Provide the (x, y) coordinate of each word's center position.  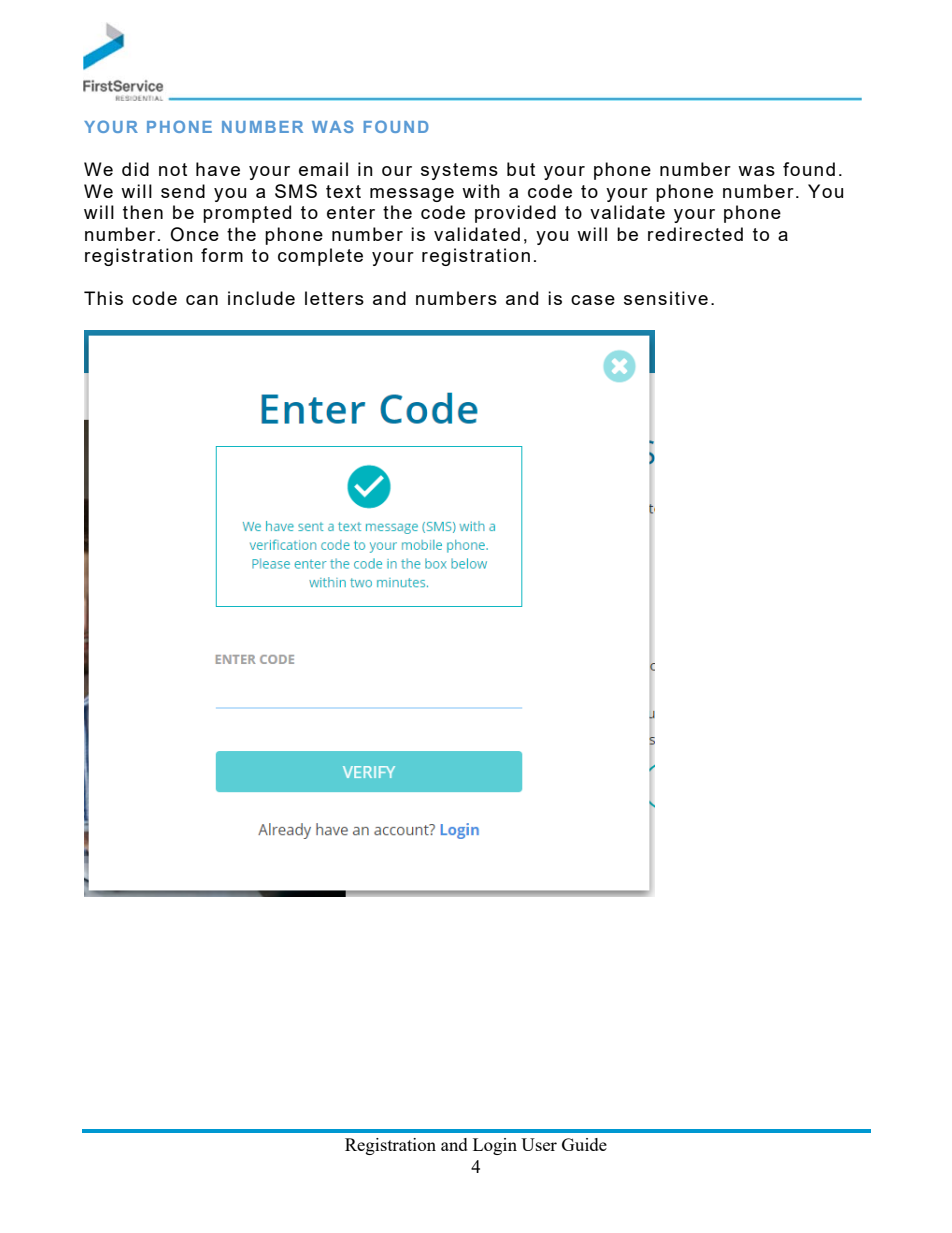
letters (334, 298)
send (183, 191)
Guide (584, 1144)
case (593, 300)
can (202, 300)
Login (495, 1146)
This (103, 298)
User (539, 1144)
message (412, 195)
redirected (695, 234)
